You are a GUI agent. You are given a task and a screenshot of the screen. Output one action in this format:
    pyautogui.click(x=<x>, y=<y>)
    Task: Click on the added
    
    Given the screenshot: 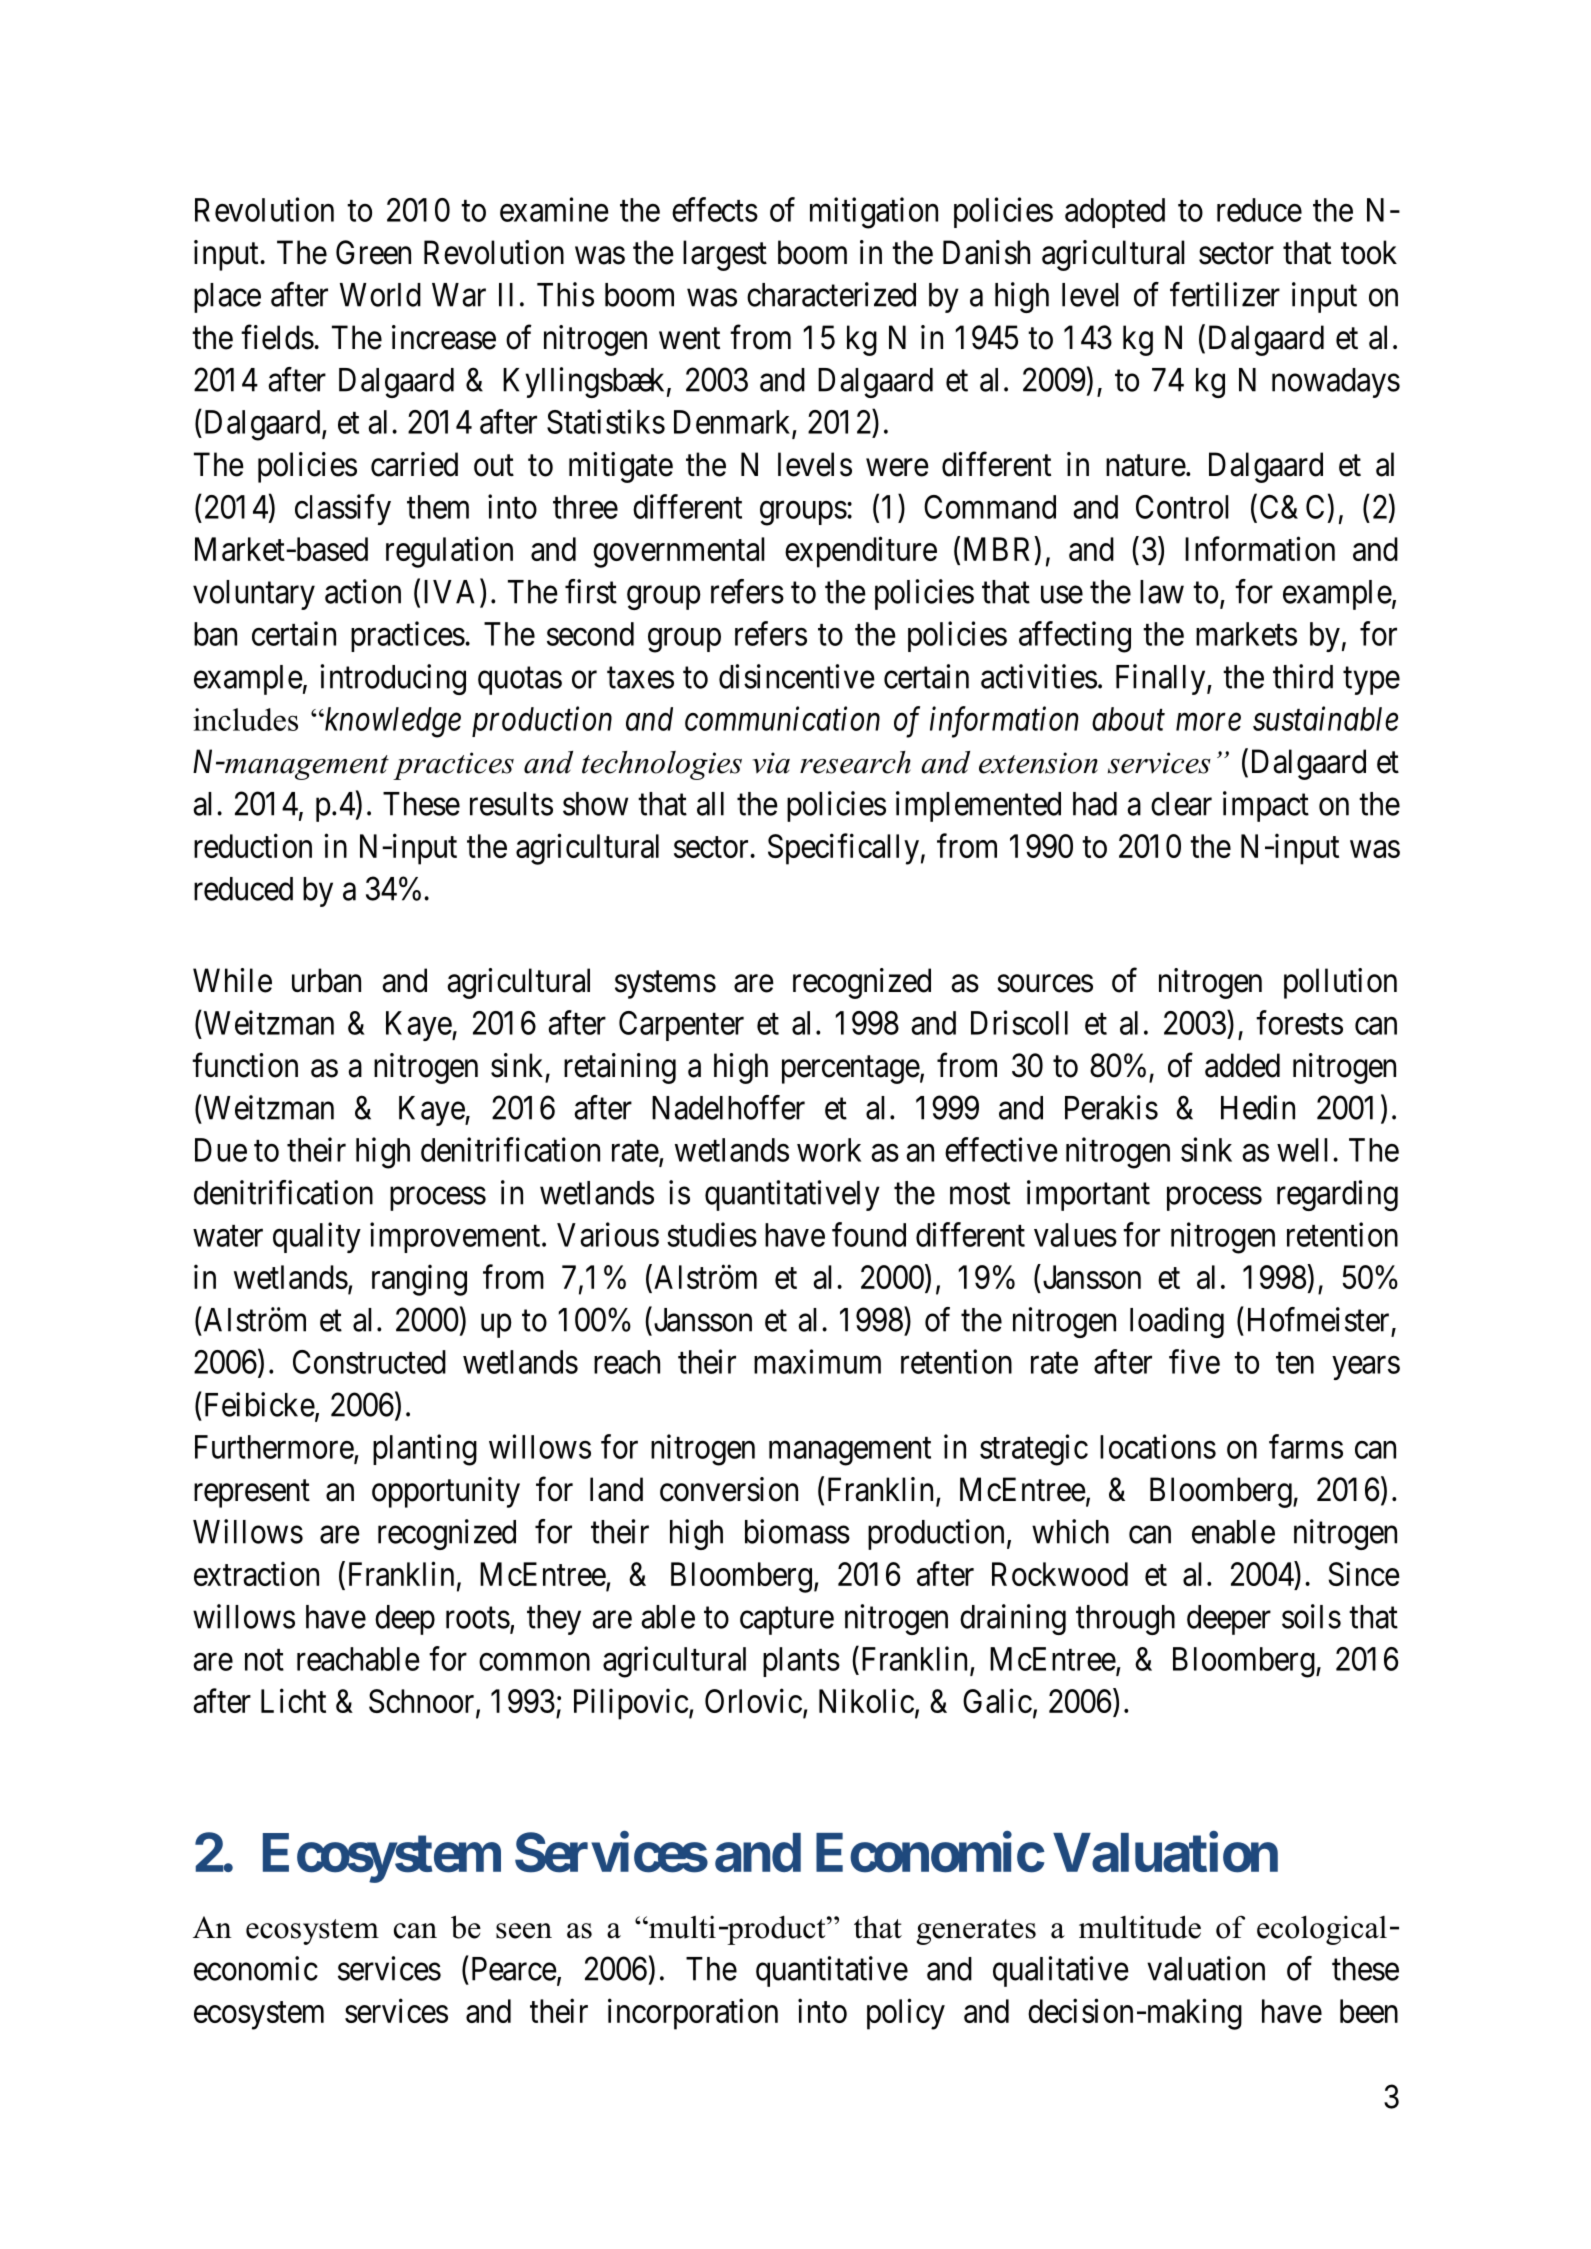 What is the action you would take?
    pyautogui.click(x=1242, y=1065)
